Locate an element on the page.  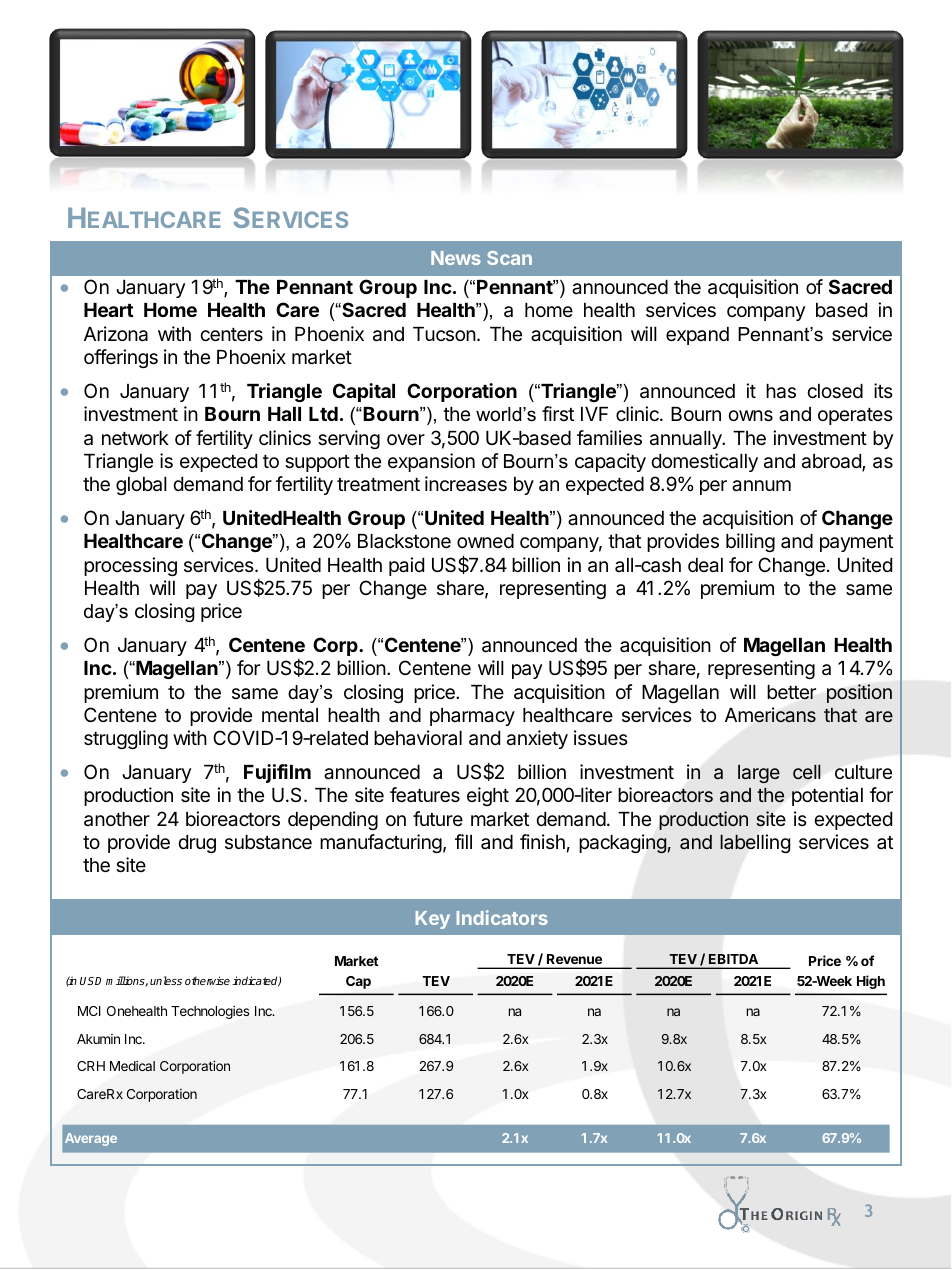
Scan is located at coordinates (509, 258).
